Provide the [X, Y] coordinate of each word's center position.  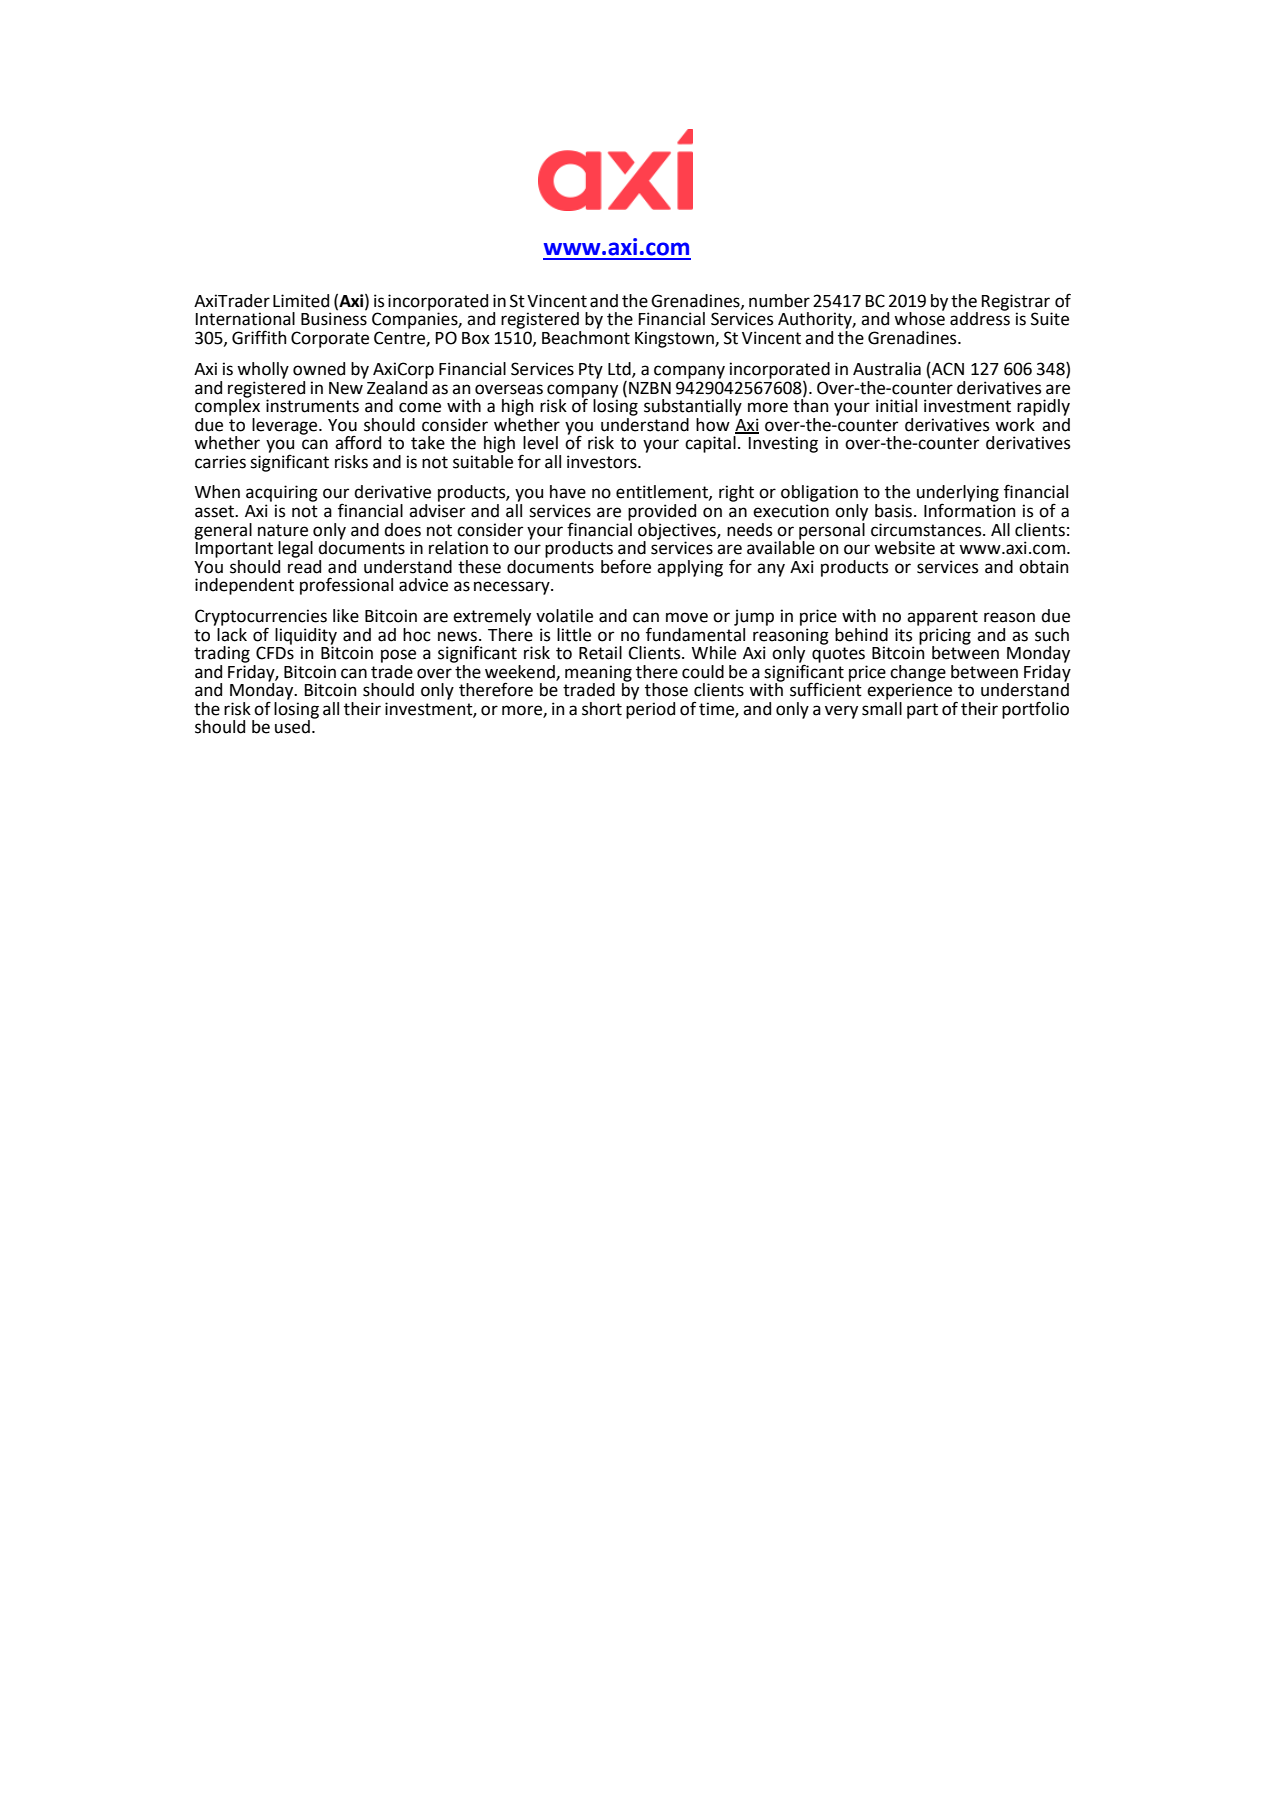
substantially [693, 407]
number [779, 301]
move [687, 617]
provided [662, 512]
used [292, 727]
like [346, 616]
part [922, 711]
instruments [312, 406]
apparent [942, 618]
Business [334, 319]
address [980, 318]
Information [969, 509]
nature [283, 530]
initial [896, 406]
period [650, 709]
